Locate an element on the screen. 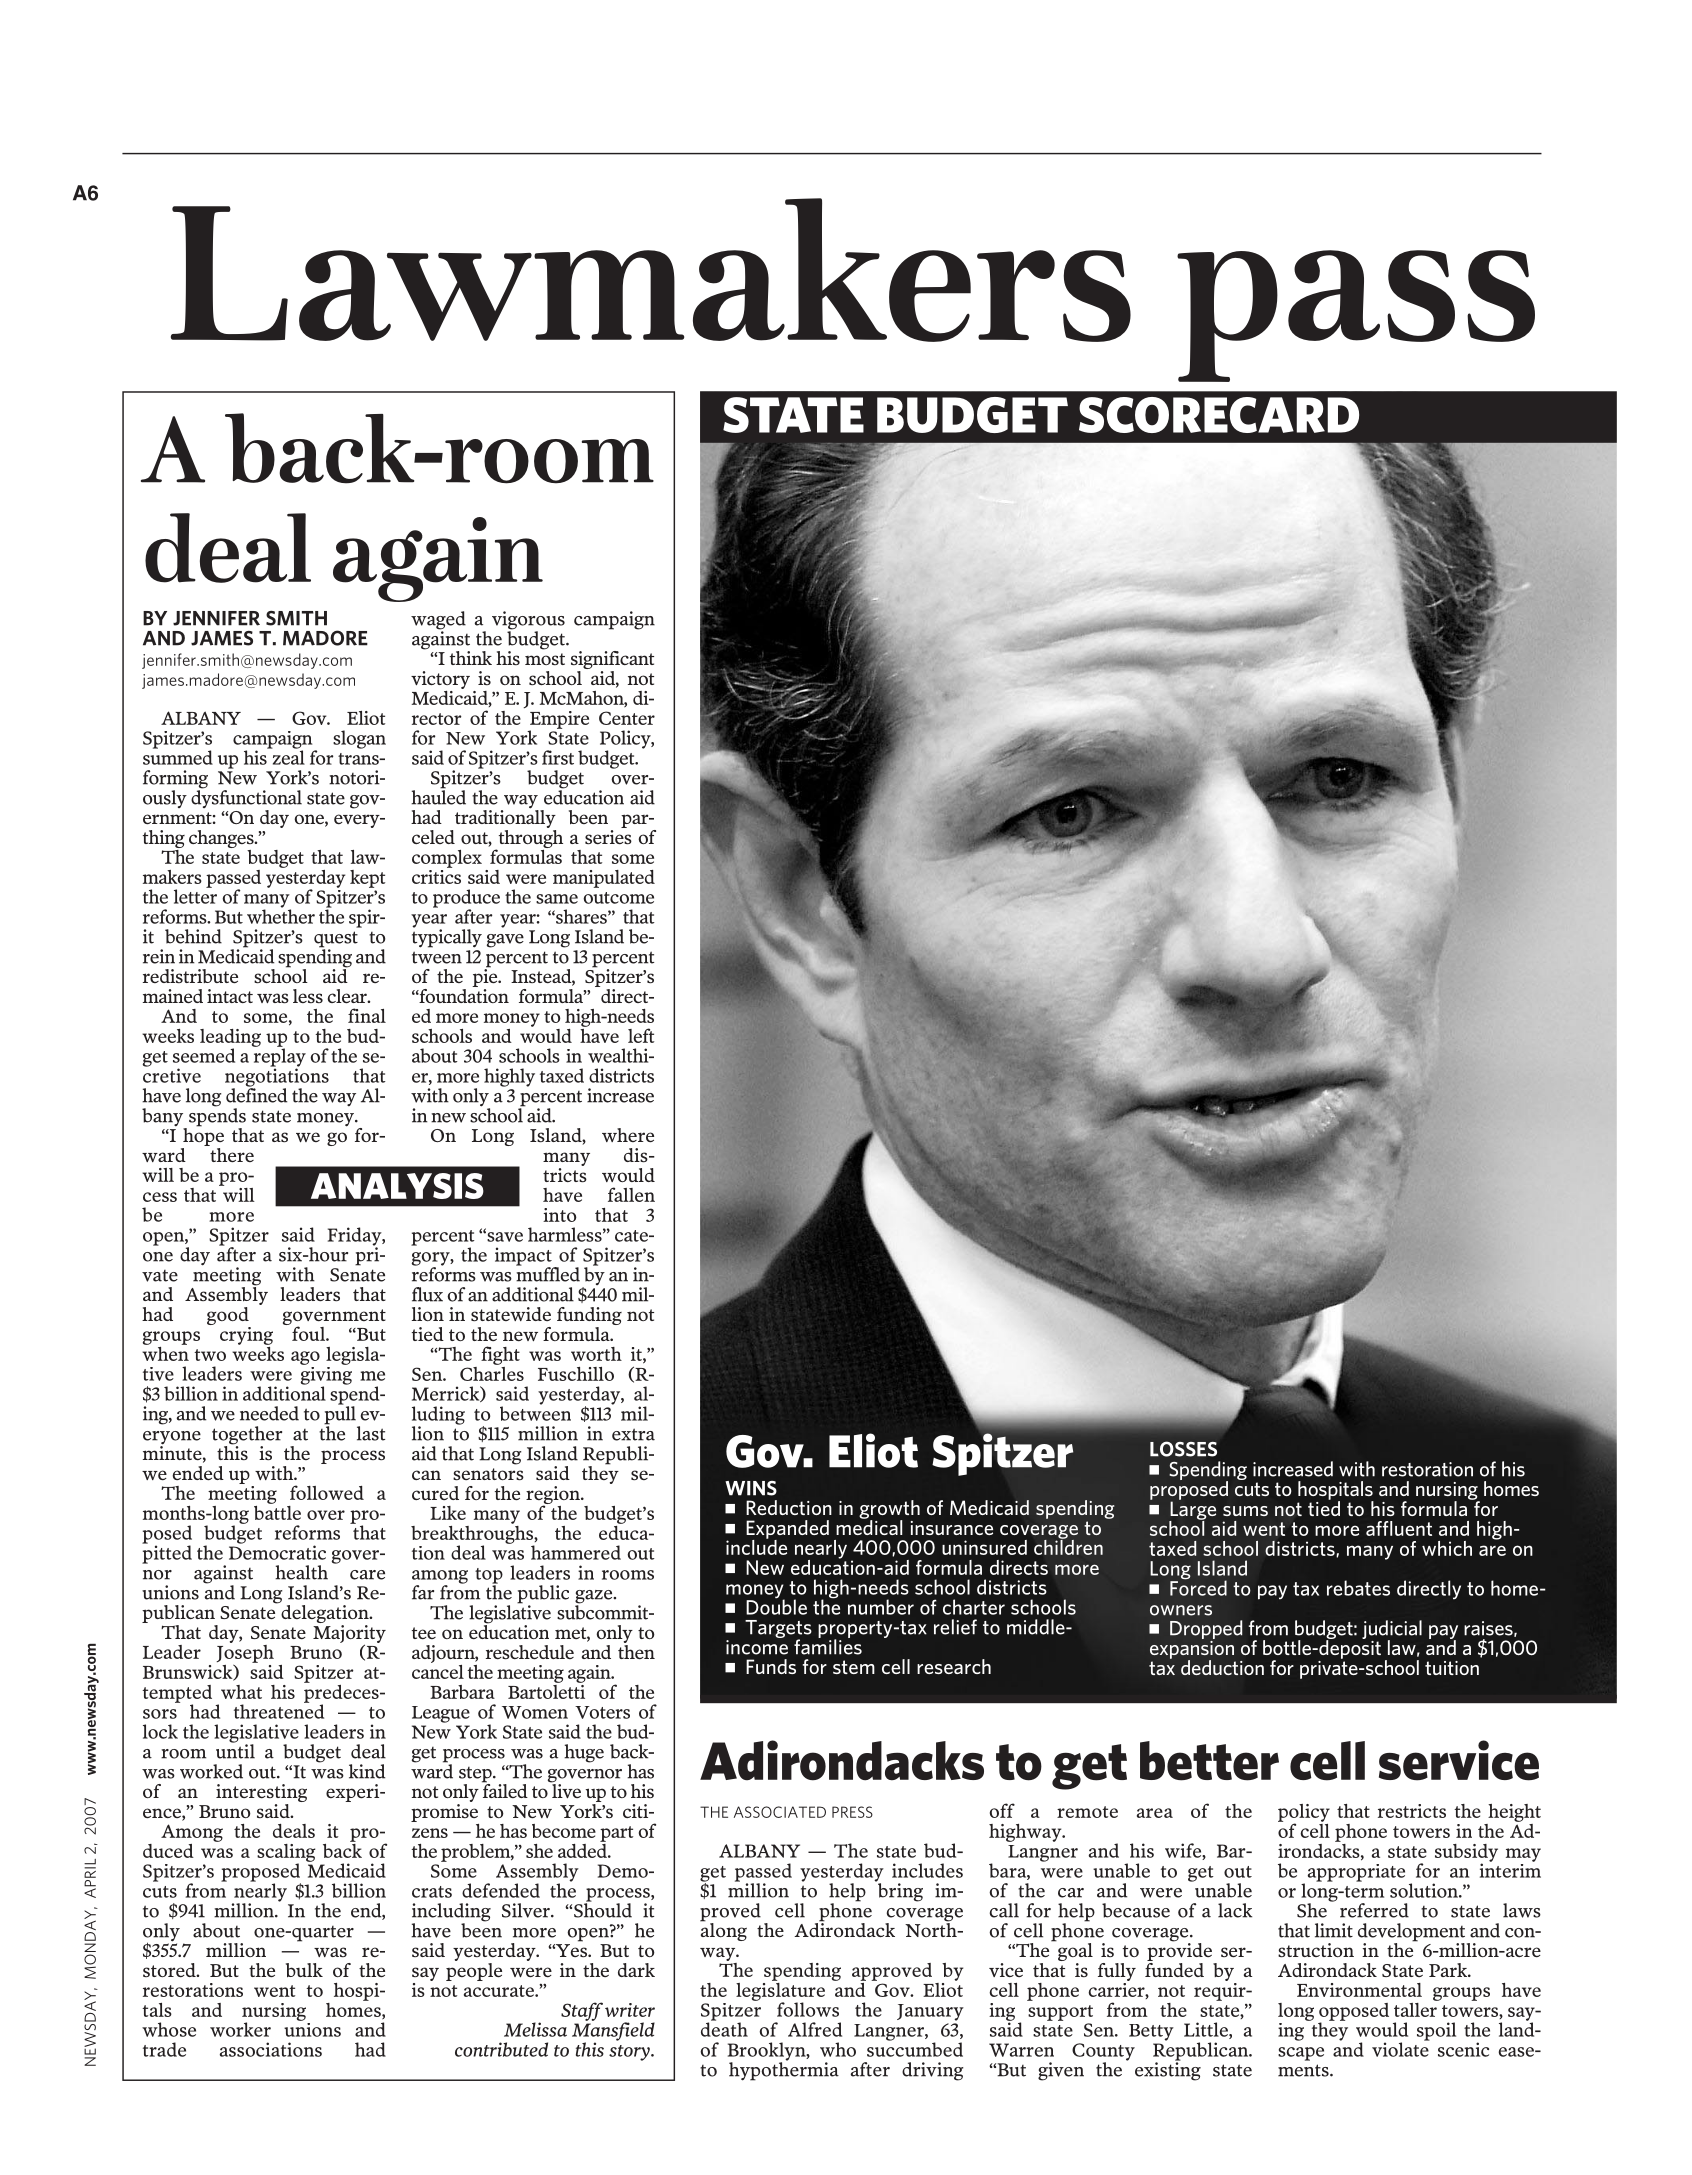  Environmental is located at coordinates (1359, 1990).
